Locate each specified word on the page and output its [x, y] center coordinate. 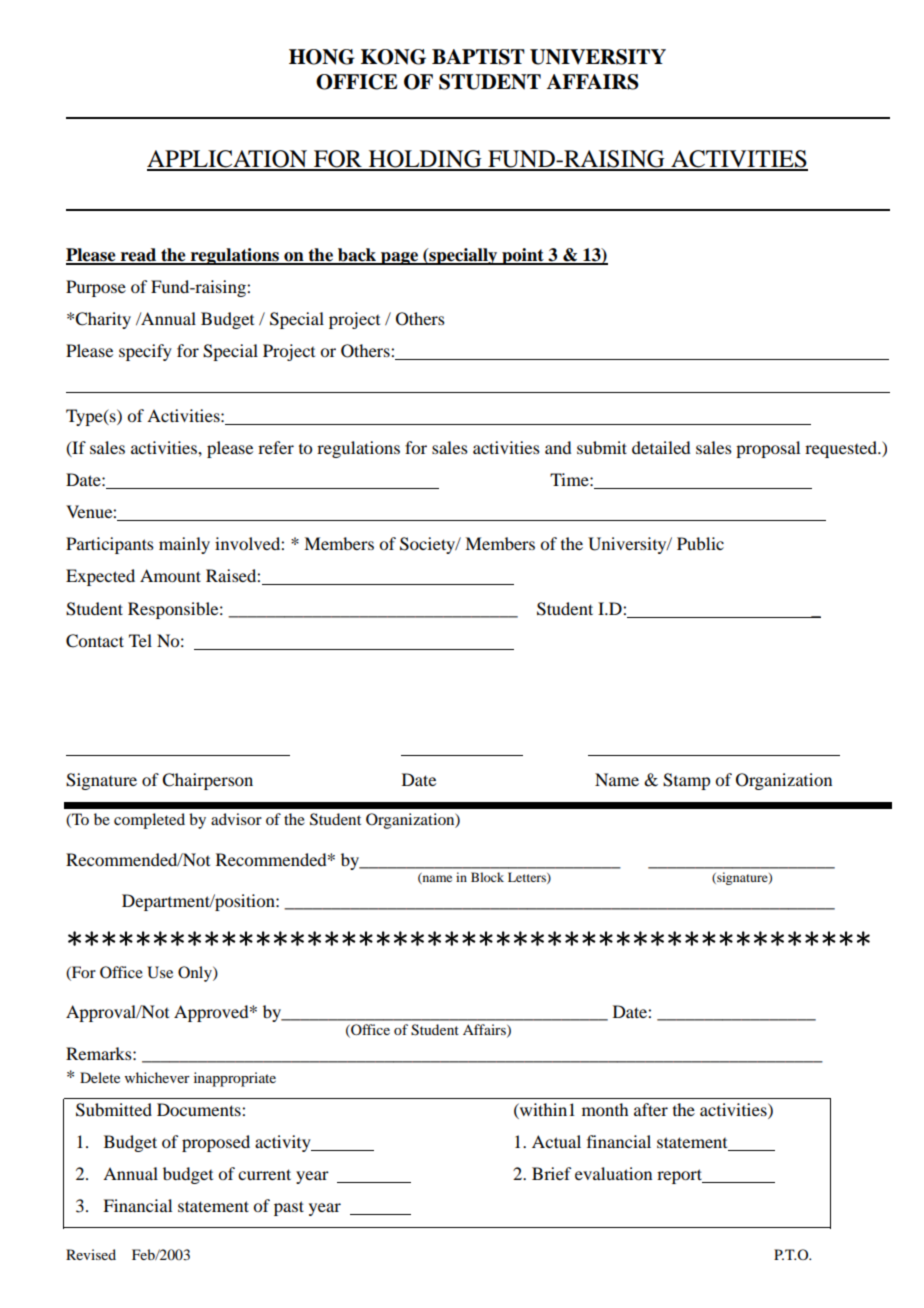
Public [700, 543]
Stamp [686, 781]
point [523, 256]
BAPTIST [478, 57]
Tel [140, 640]
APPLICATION [228, 160]
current [264, 1174]
